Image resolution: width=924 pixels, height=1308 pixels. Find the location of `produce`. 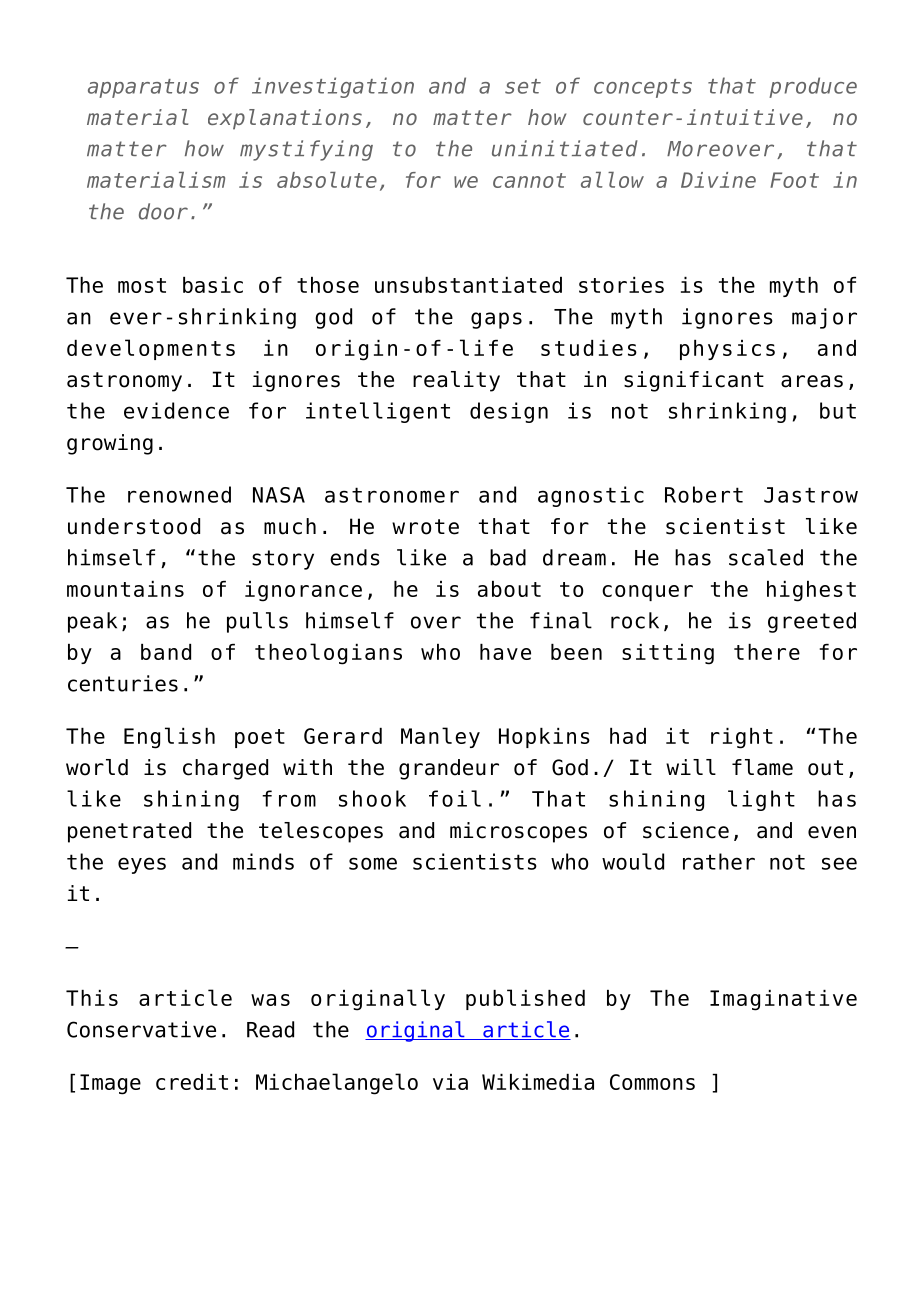

produce is located at coordinates (813, 87).
